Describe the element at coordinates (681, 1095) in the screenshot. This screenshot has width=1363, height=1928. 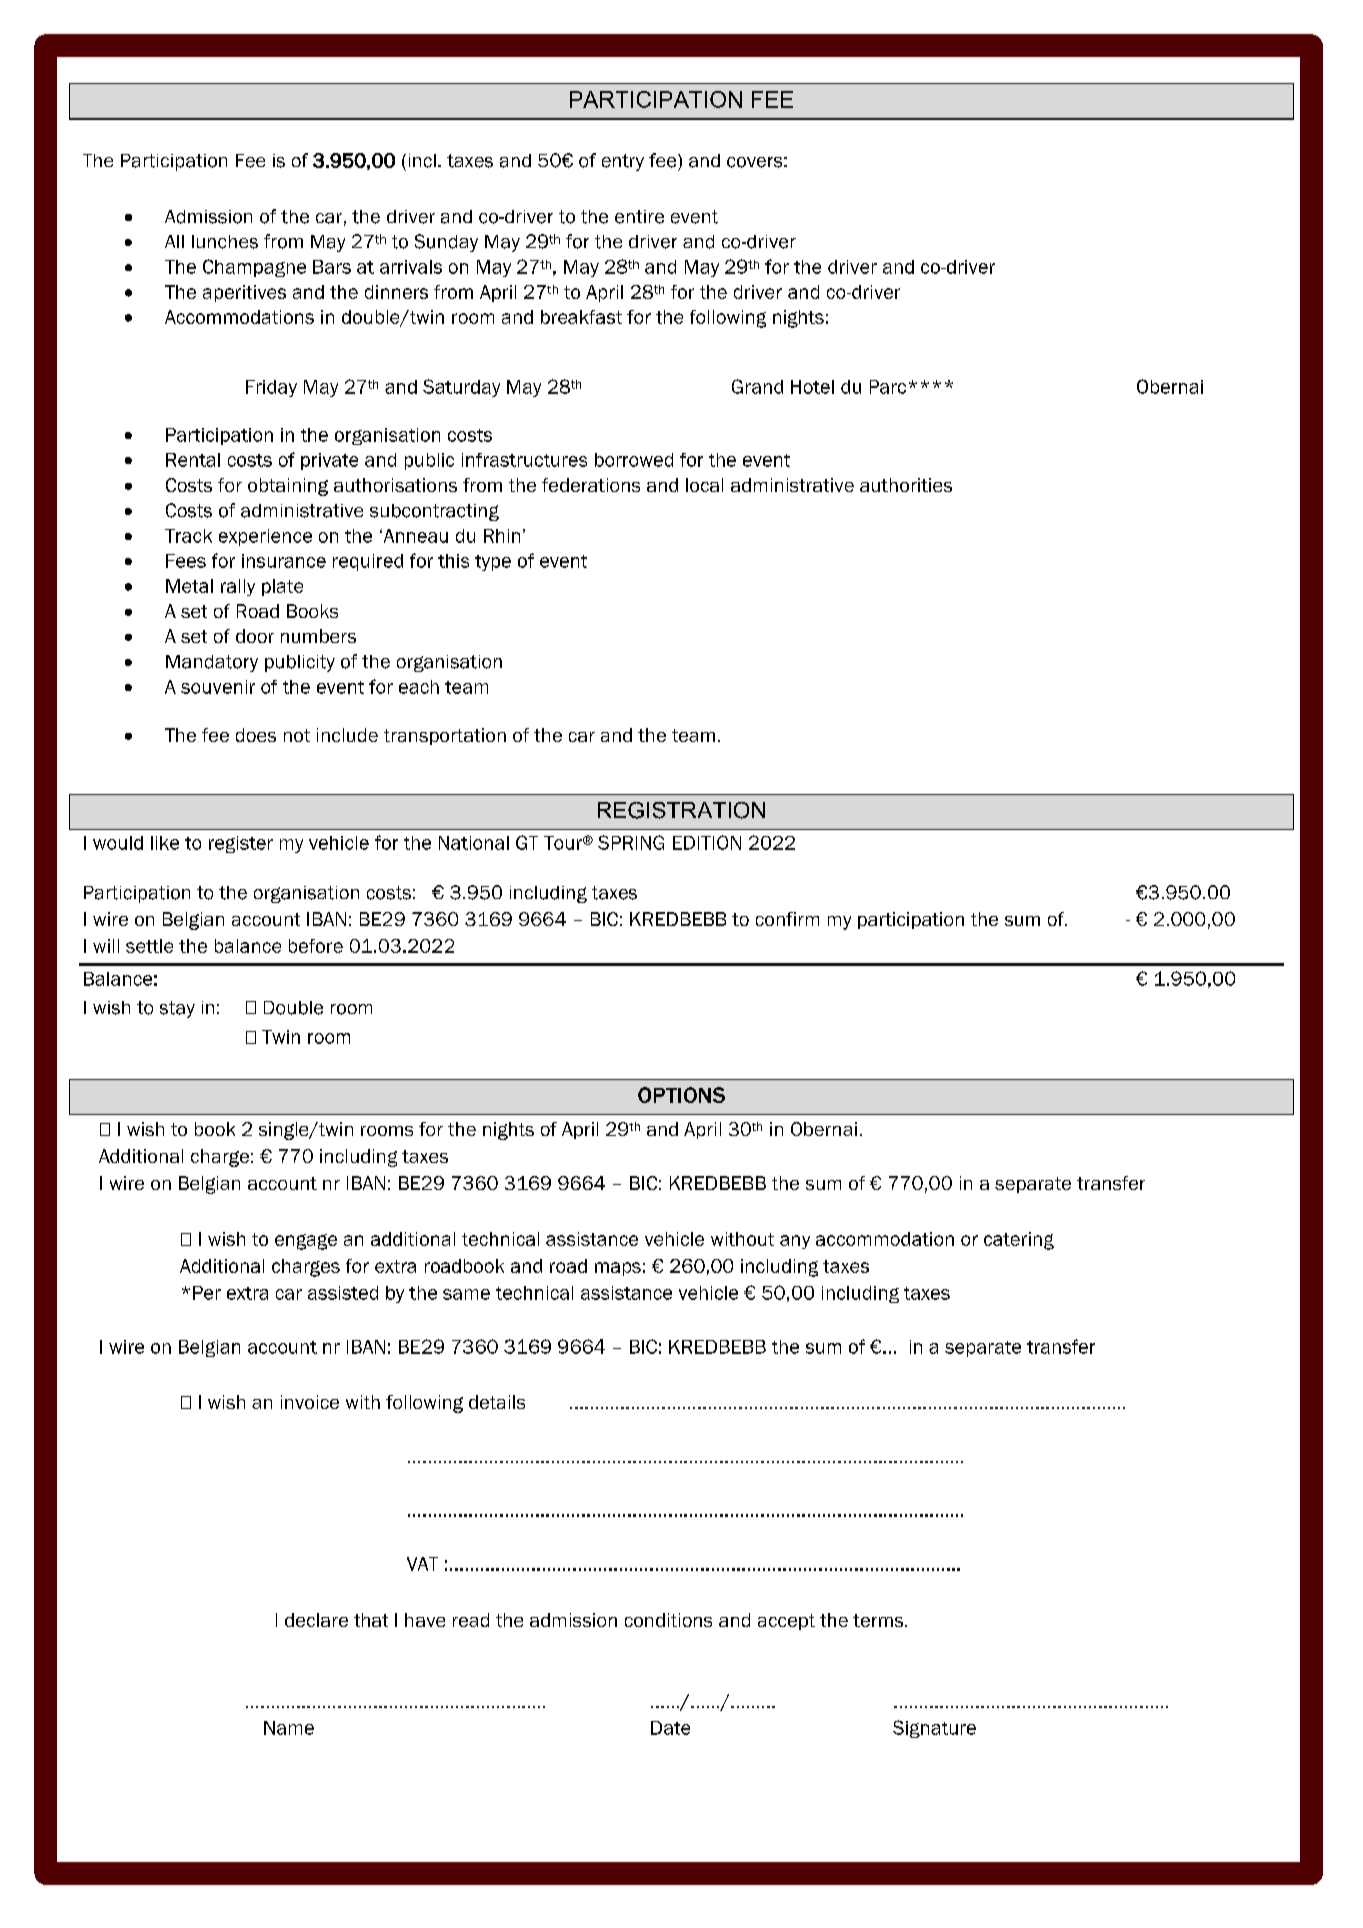
I see `OPTIONS` at that location.
